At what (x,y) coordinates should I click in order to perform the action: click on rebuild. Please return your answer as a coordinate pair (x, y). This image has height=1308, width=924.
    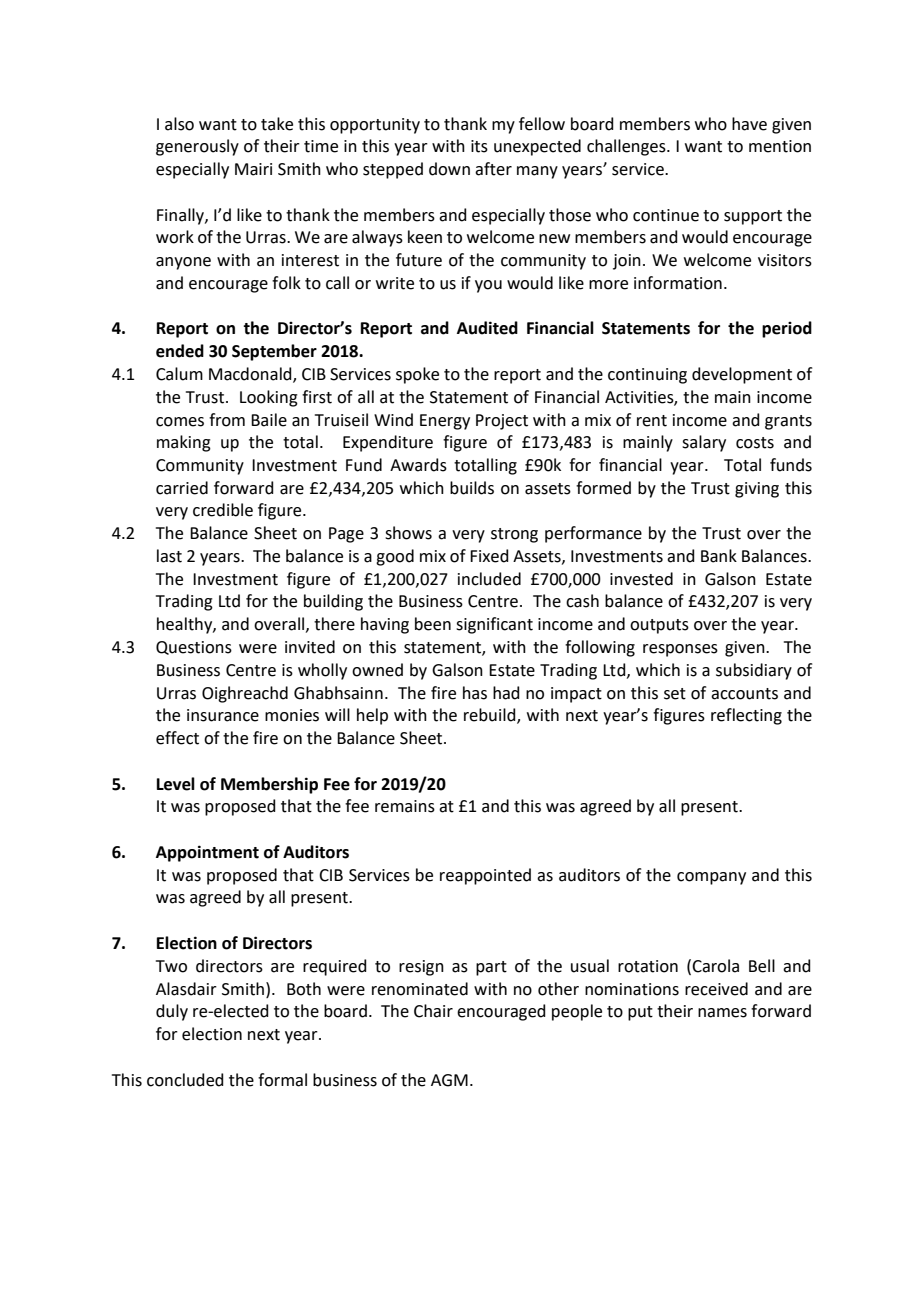
    Looking at the image, I should click on (491, 716).
